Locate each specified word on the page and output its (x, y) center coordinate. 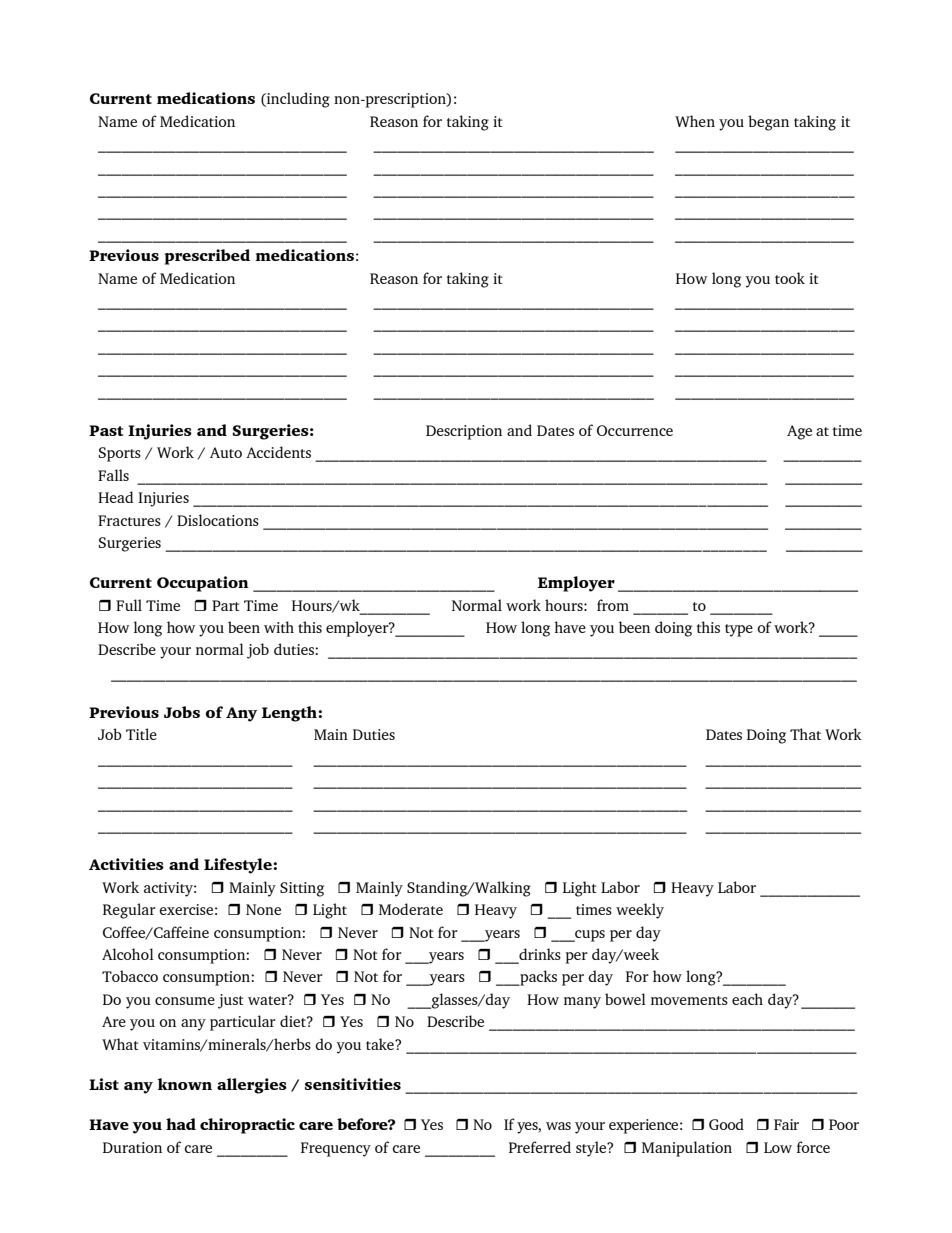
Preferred (540, 1147)
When (695, 121)
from (613, 605)
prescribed (207, 257)
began (768, 123)
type (739, 630)
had (181, 1124)
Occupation (203, 584)
